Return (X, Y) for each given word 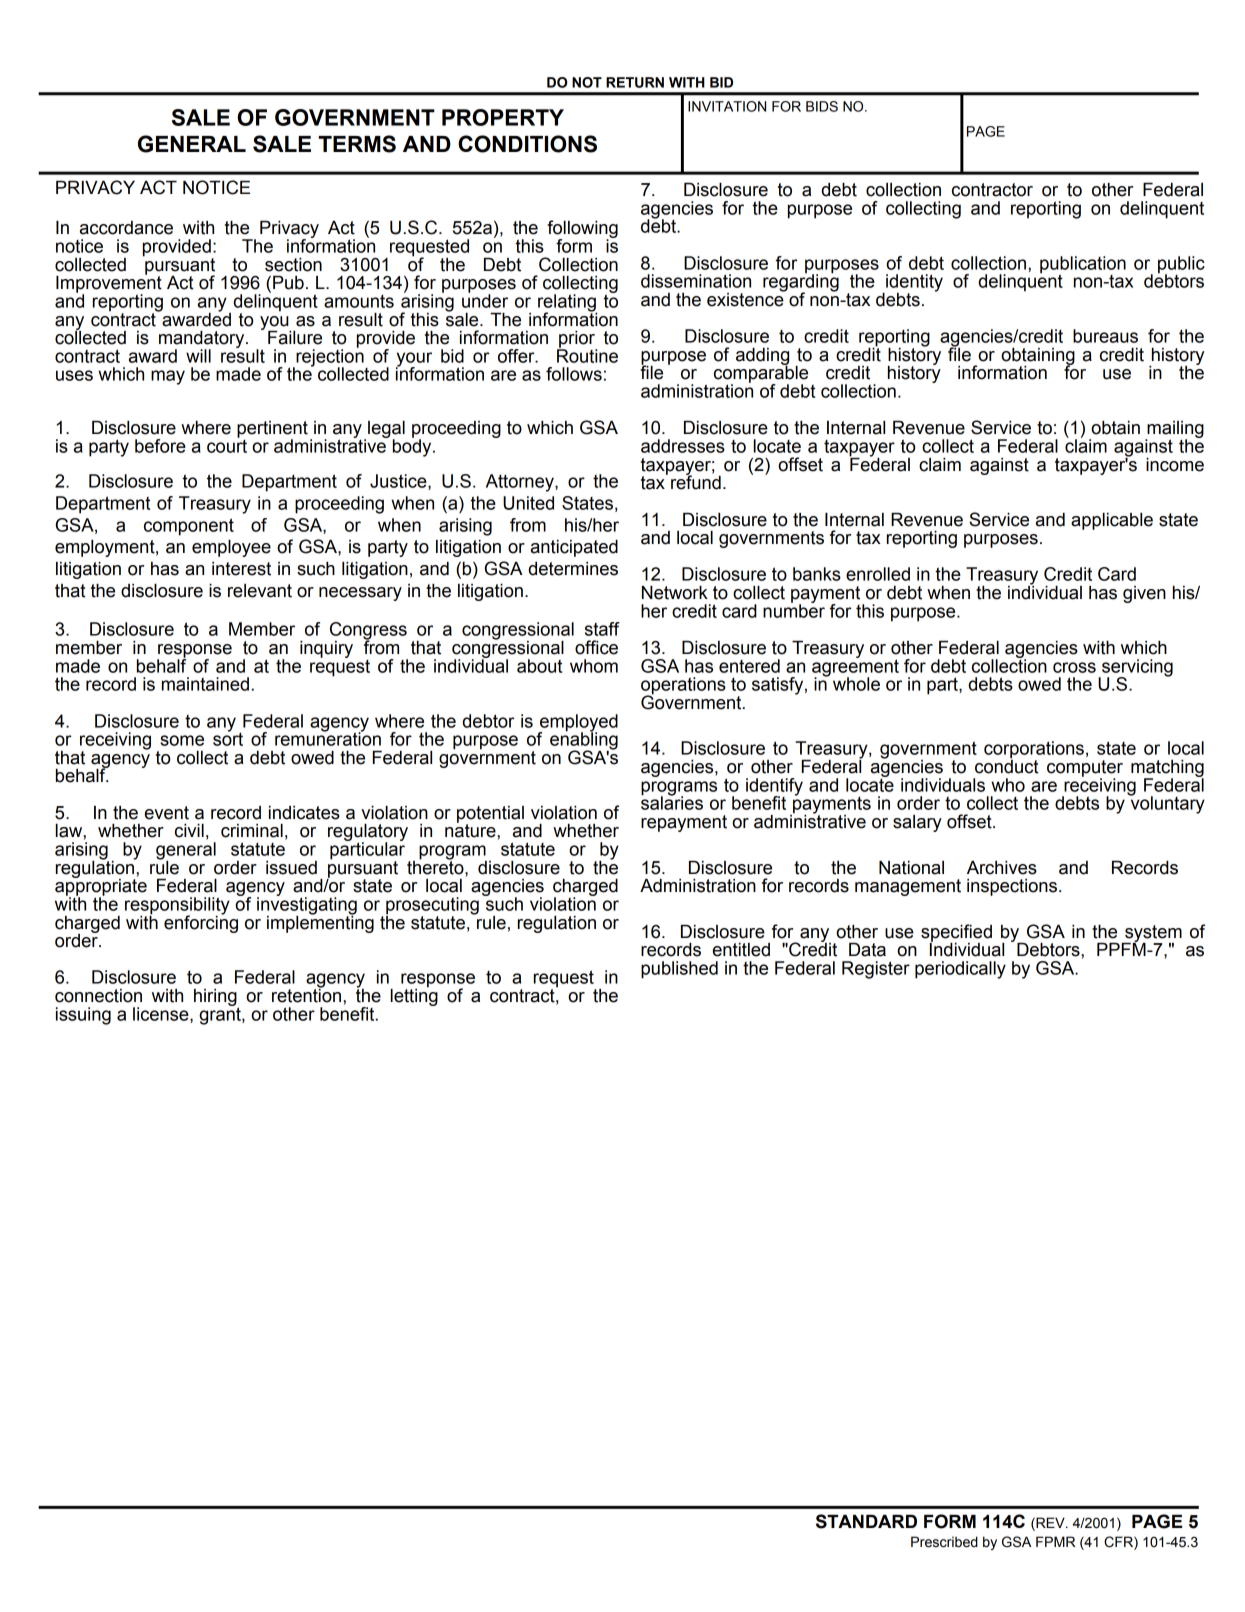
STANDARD (866, 1521)
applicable (1112, 521)
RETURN (635, 82)
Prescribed (944, 1542)
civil (189, 831)
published (679, 970)
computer (1085, 769)
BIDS (822, 106)
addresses (683, 446)
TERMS (357, 144)
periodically (960, 970)
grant (221, 1015)
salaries (672, 802)
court (227, 445)
